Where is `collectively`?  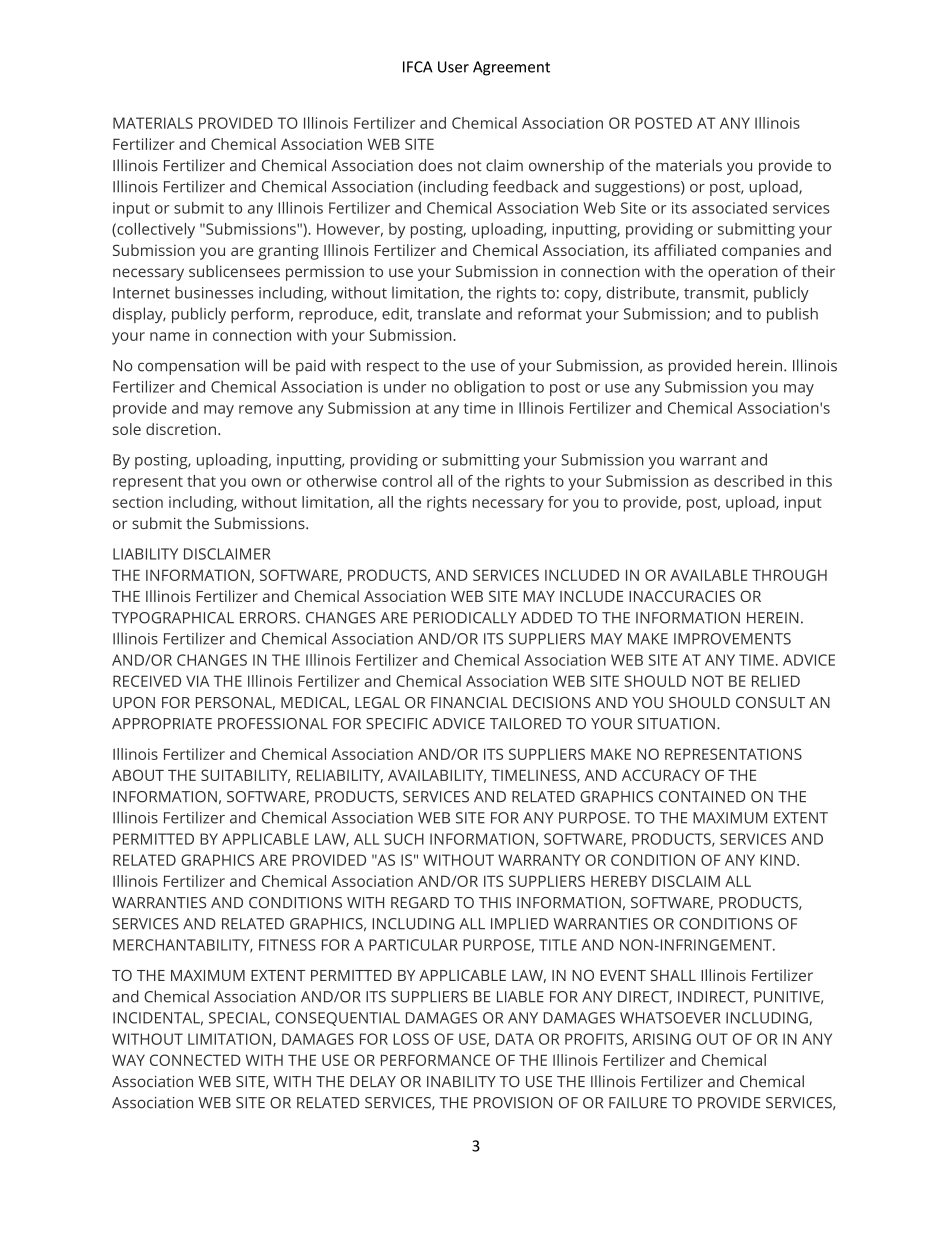
collectively is located at coordinates (155, 231).
